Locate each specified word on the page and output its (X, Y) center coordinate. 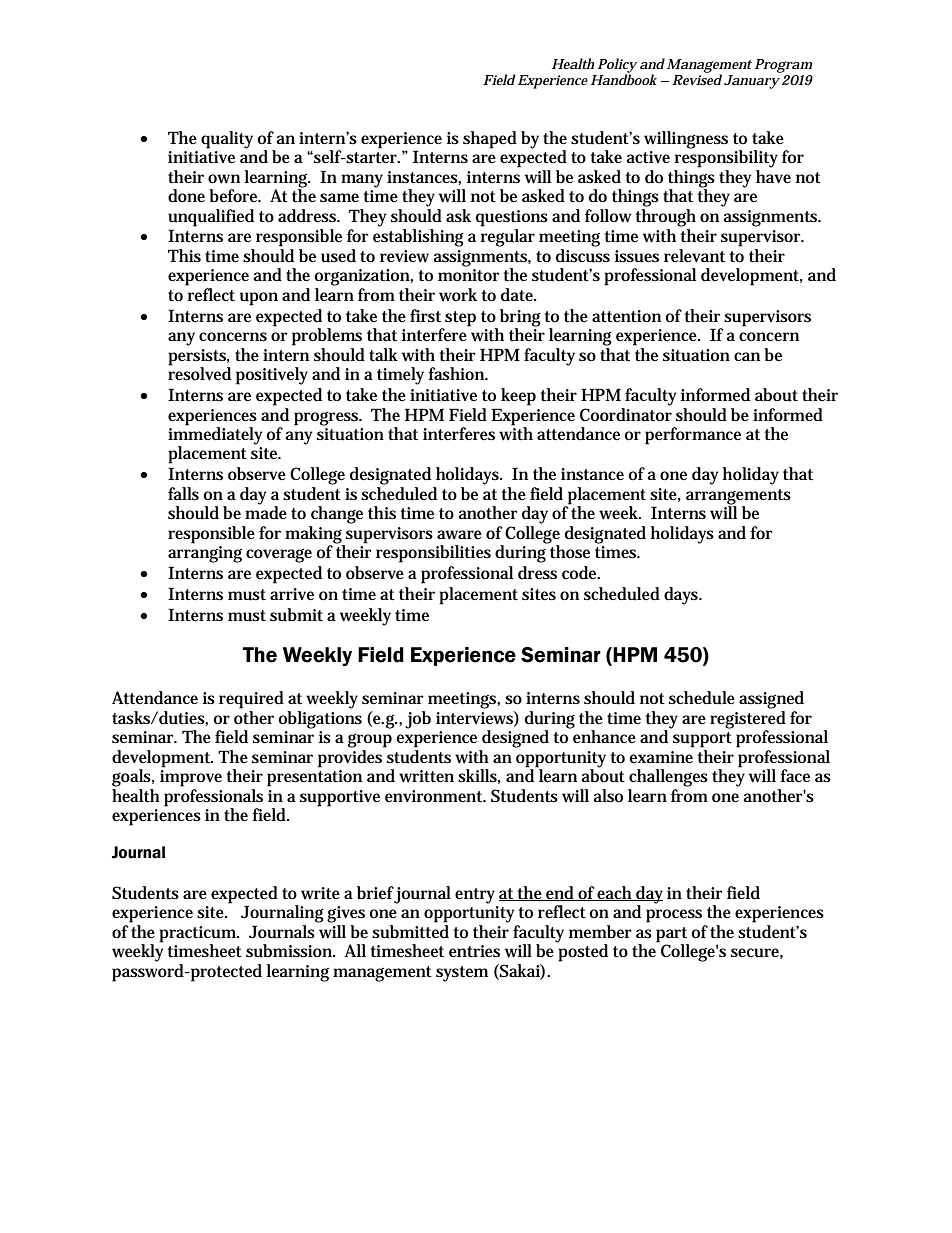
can (747, 356)
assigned (771, 700)
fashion (458, 374)
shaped (490, 140)
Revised (697, 78)
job (418, 720)
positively (272, 376)
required (251, 700)
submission (290, 951)
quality (227, 140)
